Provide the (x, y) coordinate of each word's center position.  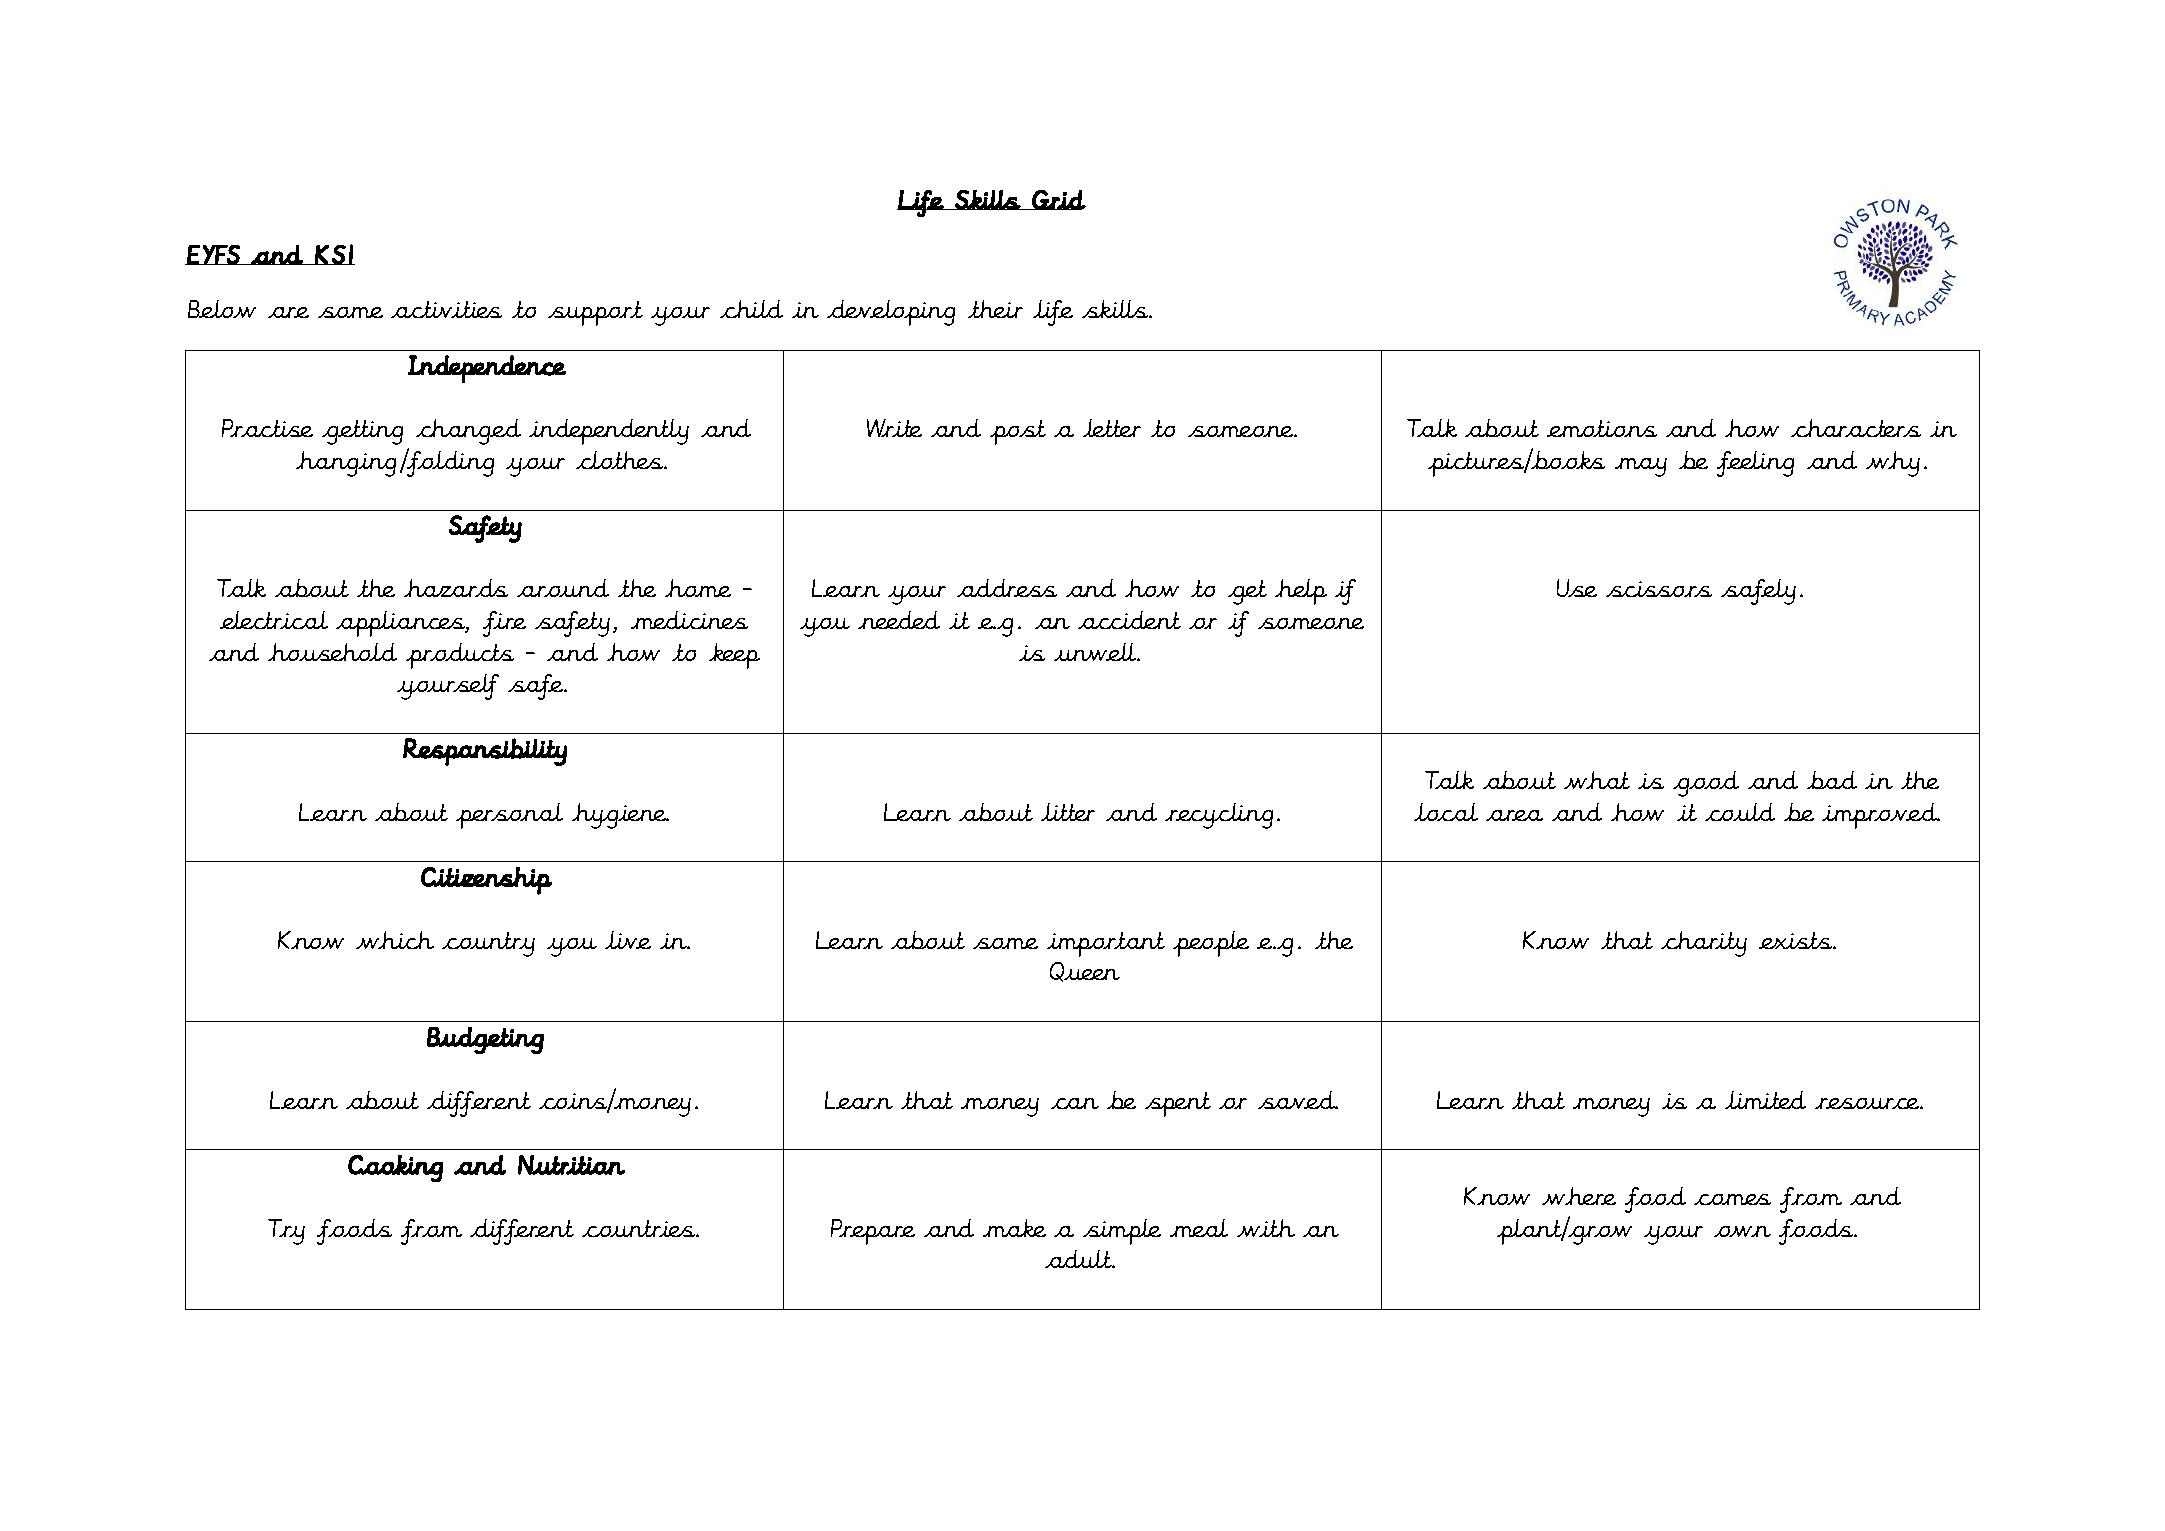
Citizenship (486, 881)
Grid (1058, 200)
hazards (456, 588)
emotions (1602, 428)
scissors (1659, 589)
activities (446, 309)
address (1007, 588)
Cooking (395, 1168)
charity (1704, 944)
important (1106, 944)
